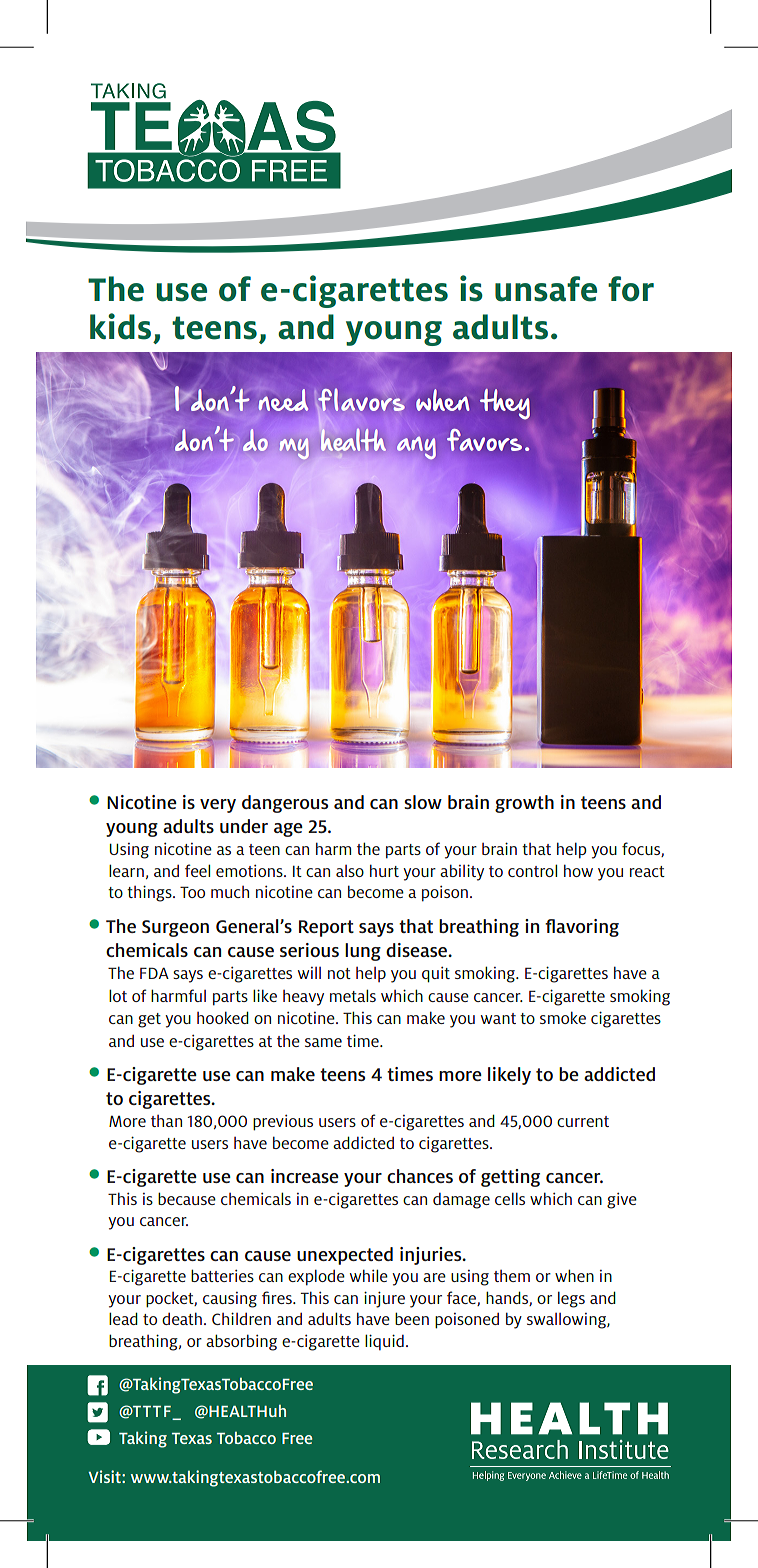  Describe the element at coordinates (563, 1017) in the screenshot. I see `smoke` at that location.
